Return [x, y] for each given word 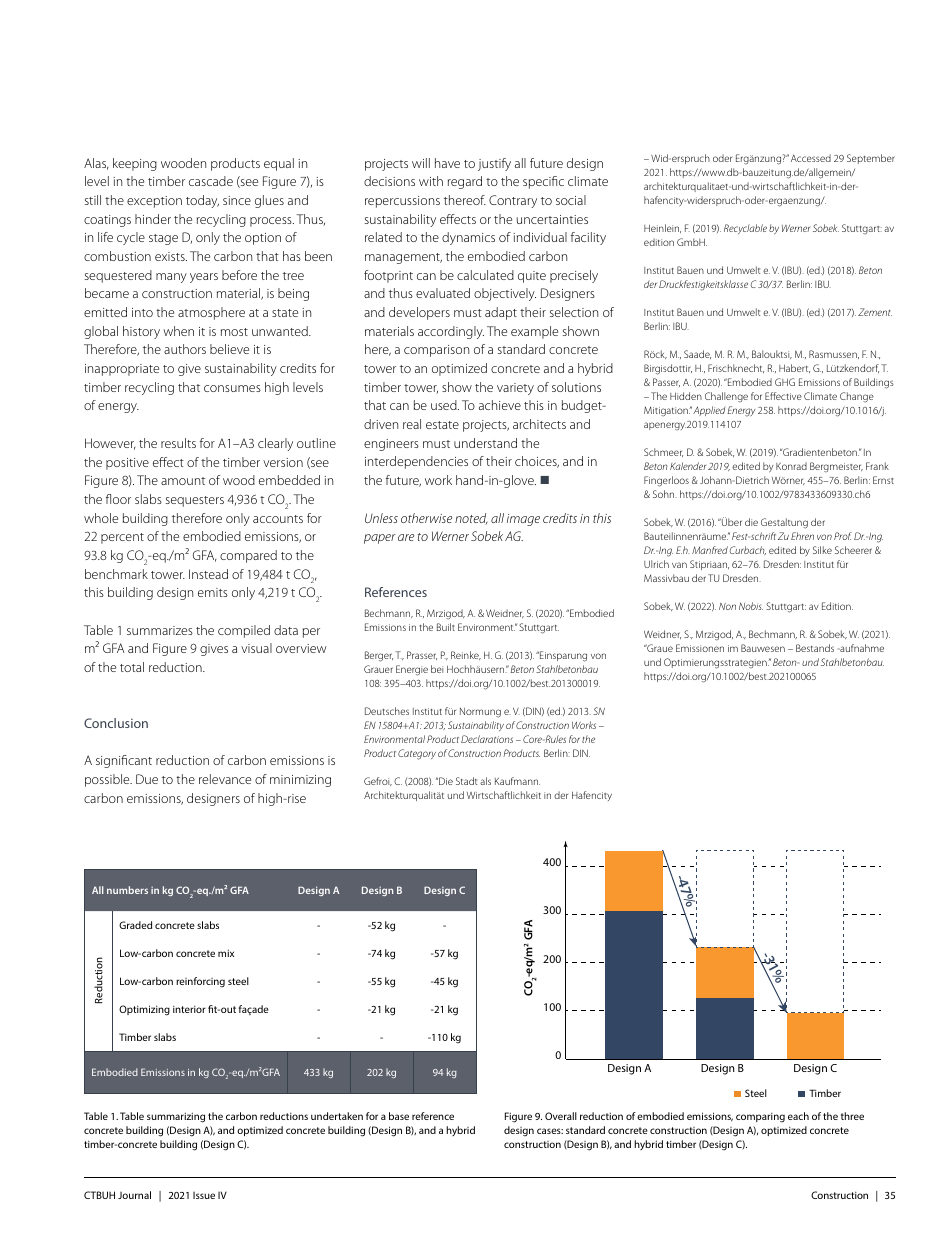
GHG [785, 382]
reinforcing [200, 982]
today [202, 201]
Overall [561, 1116]
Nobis [751, 606]
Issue [204, 1195]
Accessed [811, 158]
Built [446, 627]
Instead [208, 574]
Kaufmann [517, 781]
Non [727, 606]
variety [515, 389]
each [798, 1116]
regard [465, 182]
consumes [232, 388]
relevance [225, 779]
